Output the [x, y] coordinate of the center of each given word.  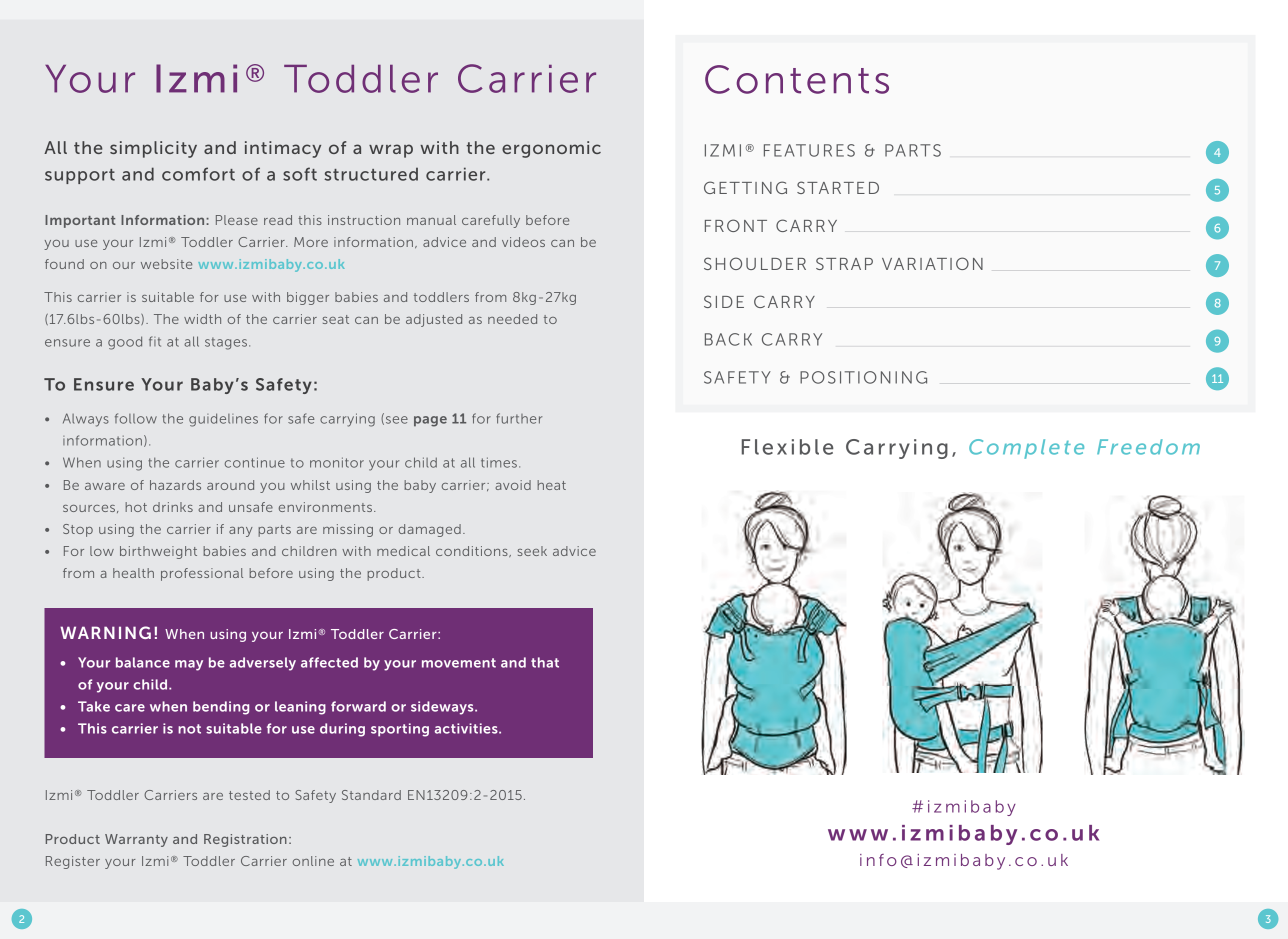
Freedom [1148, 447]
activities [467, 728]
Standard [371, 795]
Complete [1026, 449]
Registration [245, 840]
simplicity [153, 149]
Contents [797, 79]
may [189, 665]
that [545, 662]
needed [512, 319]
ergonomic [551, 149]
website [166, 264]
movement [459, 663]
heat [551, 485]
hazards [175, 485]
